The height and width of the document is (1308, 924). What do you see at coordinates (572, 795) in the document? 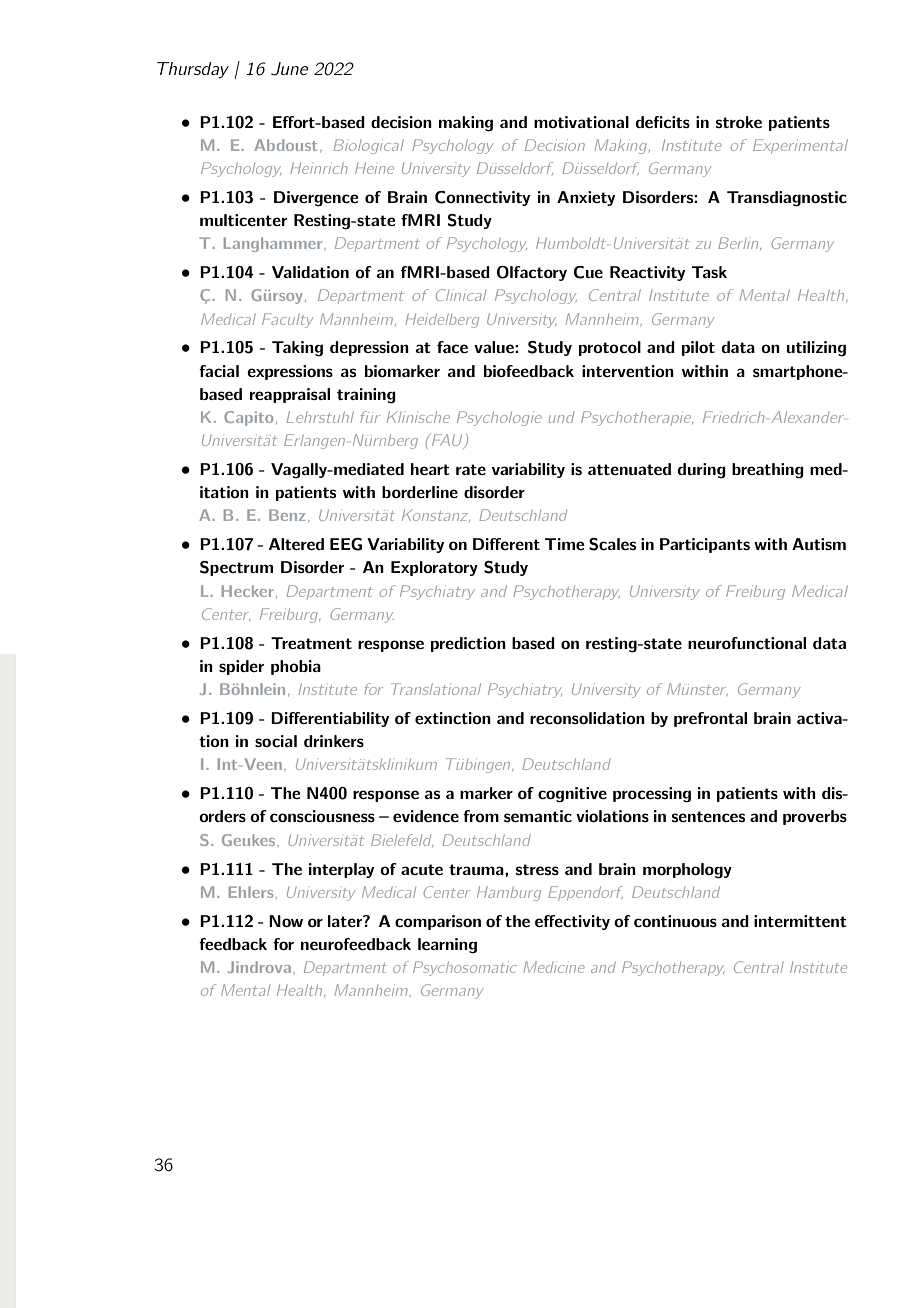
I see `cognitive` at bounding box center [572, 795].
